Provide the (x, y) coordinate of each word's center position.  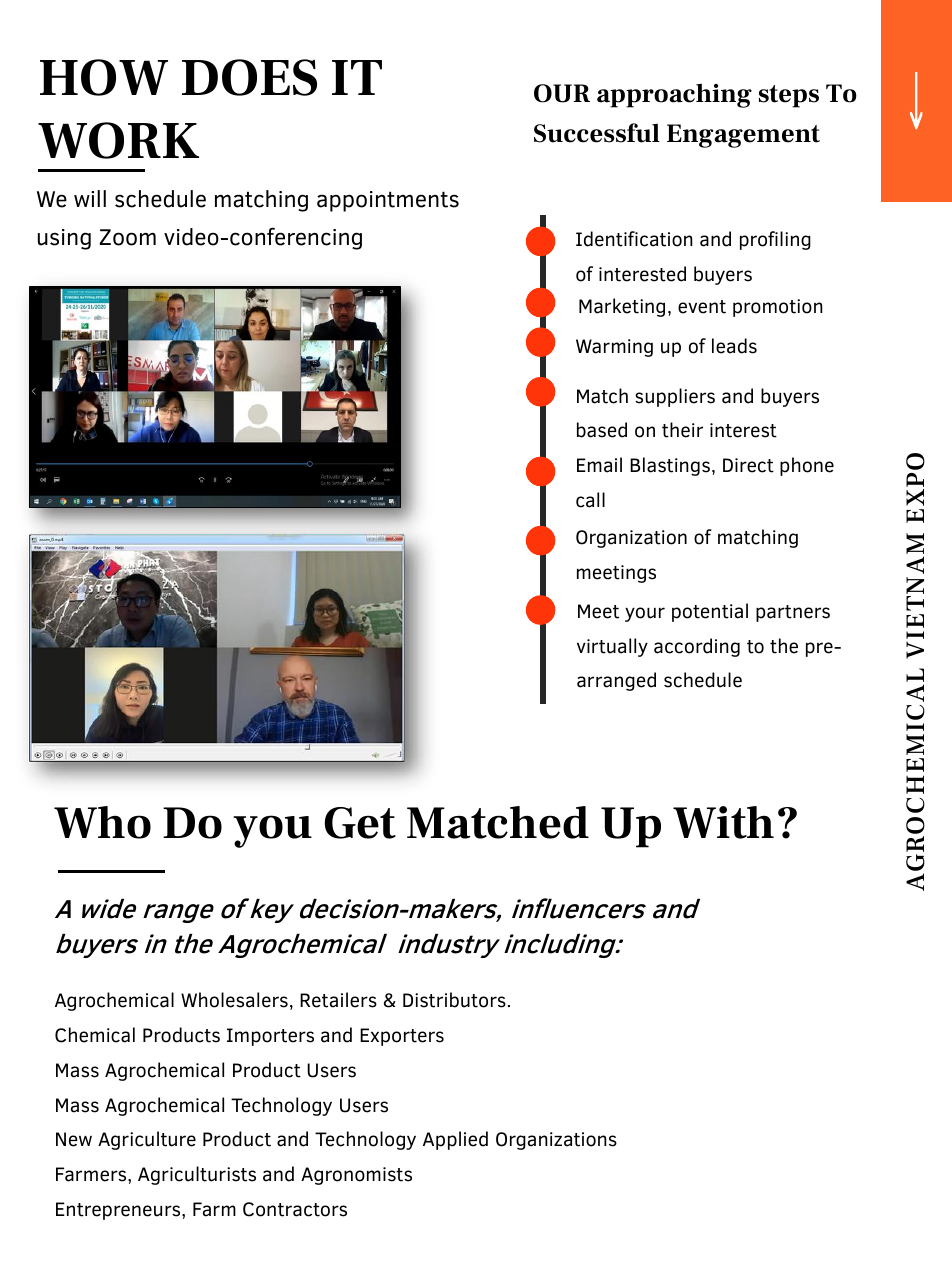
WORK (118, 140)
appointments (388, 201)
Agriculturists (197, 1175)
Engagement (743, 136)
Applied (455, 1140)
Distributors (454, 1000)
